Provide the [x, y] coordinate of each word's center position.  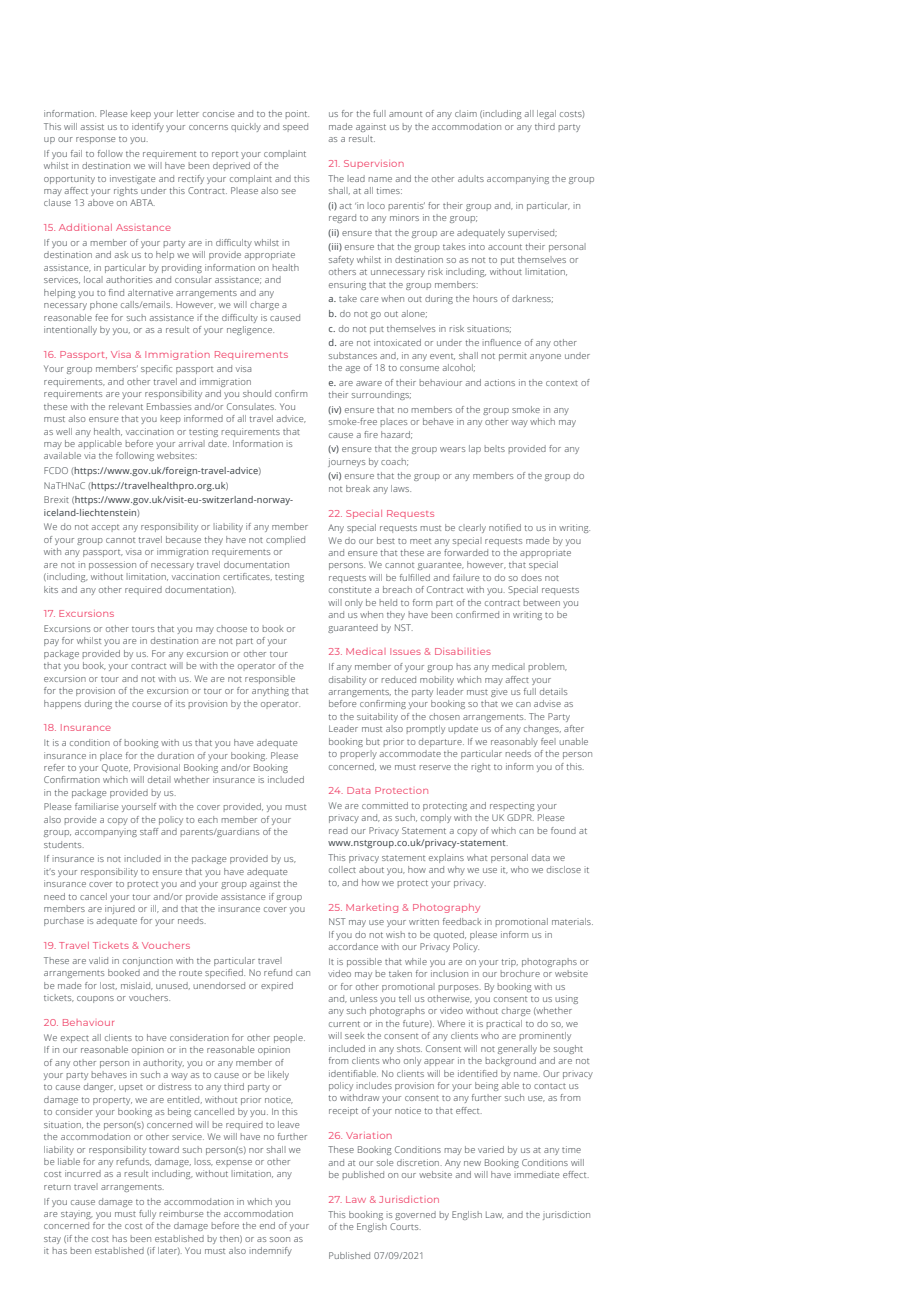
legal [546, 114]
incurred [83, 1173]
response [95, 140]
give [499, 693]
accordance [353, 946]
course [146, 704]
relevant [126, 406]
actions [500, 382]
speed [295, 127]
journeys [346, 462]
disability [347, 680]
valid [98, 960]
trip [509, 962]
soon [280, 1239]
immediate [537, 1174]
